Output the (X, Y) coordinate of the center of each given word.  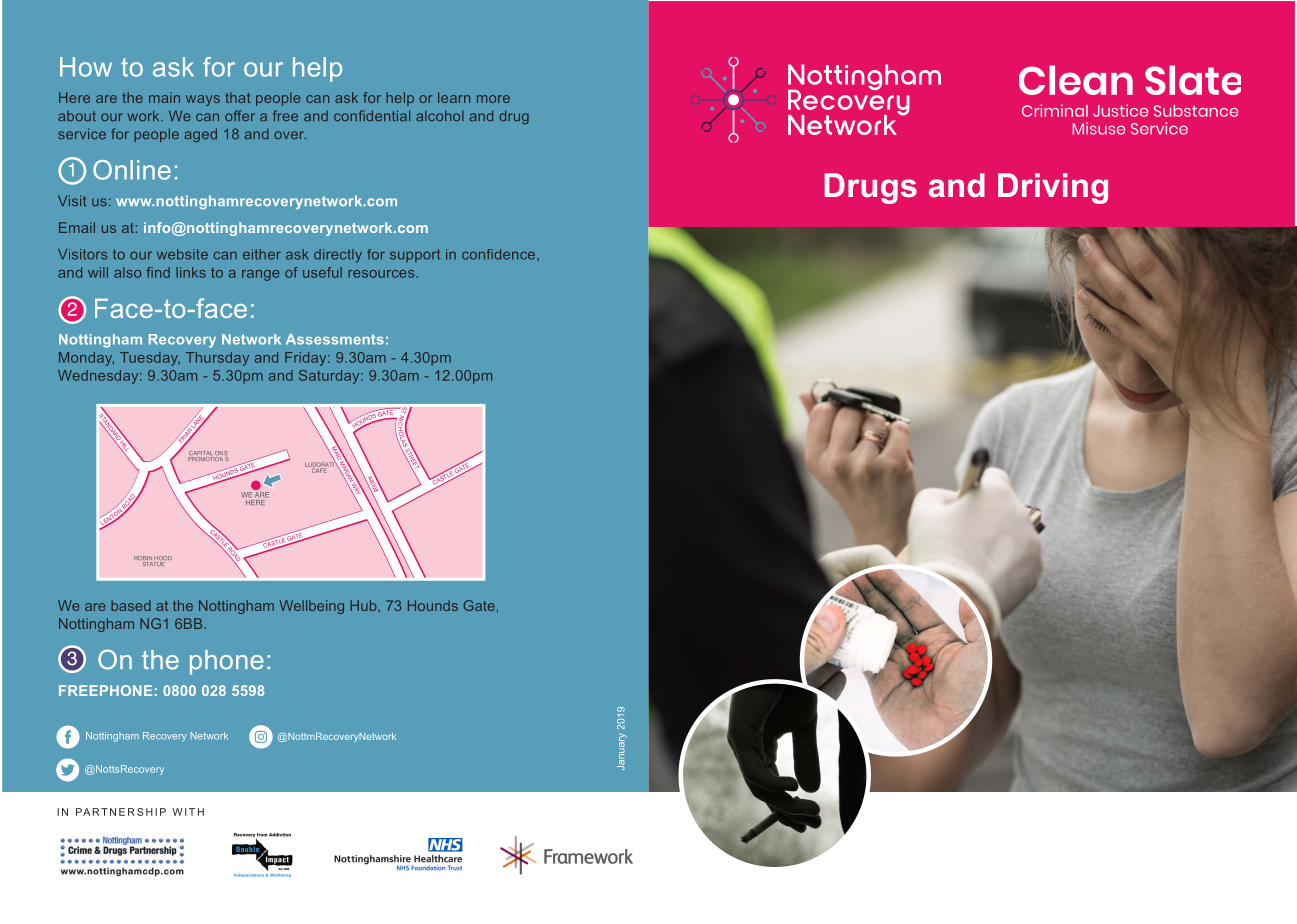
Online (132, 170)
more (493, 99)
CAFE (319, 469)
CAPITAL (201, 454)
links (191, 272)
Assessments (335, 339)
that (238, 97)
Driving (1053, 188)
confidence (500, 254)
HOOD (163, 559)
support (415, 255)
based (131, 605)
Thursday (217, 359)
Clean (1076, 80)
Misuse (1099, 128)
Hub (364, 606)
